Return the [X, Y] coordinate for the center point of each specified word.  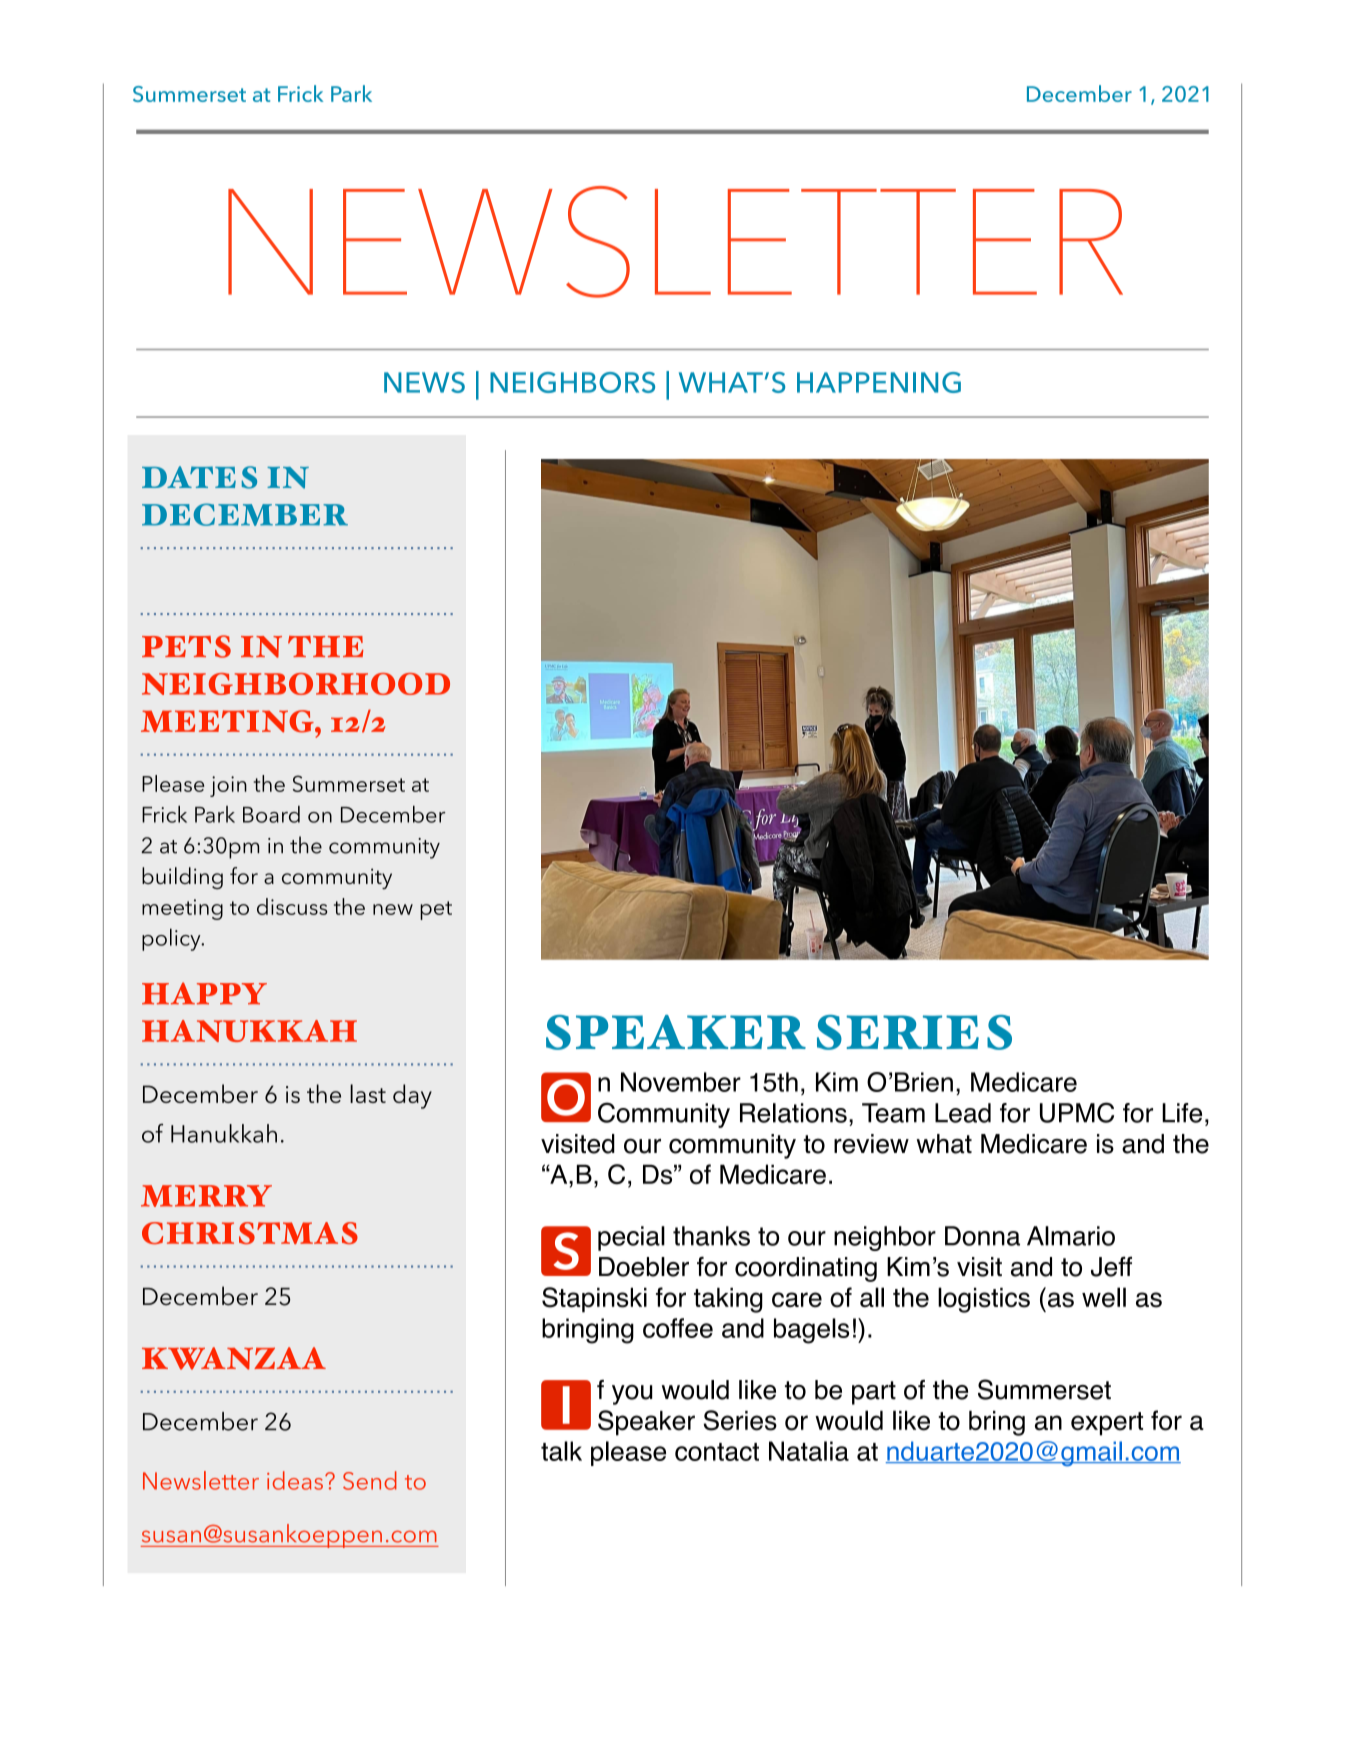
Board [271, 814]
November [681, 1082]
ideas [295, 1480]
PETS [186, 646]
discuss [292, 906]
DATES [199, 477]
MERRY [206, 1196]
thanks [711, 1236]
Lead [963, 1113]
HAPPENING [879, 382]
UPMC [1077, 1112]
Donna [982, 1236]
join [228, 786]
